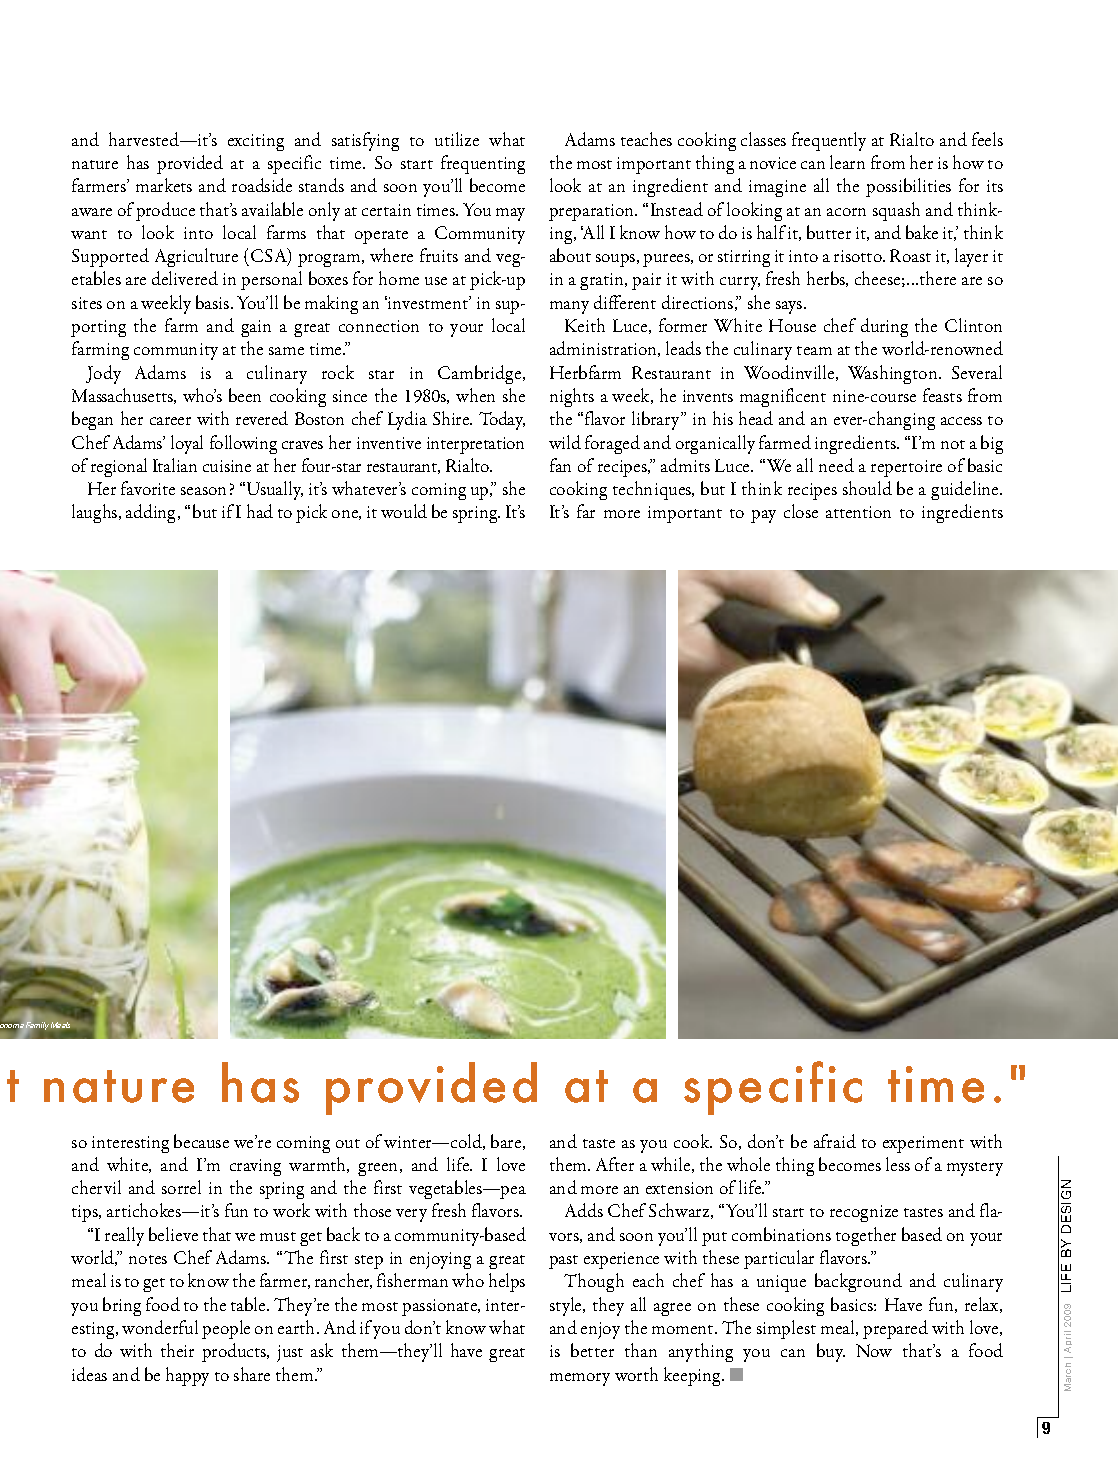  I want to click on their, so click(177, 1350).
